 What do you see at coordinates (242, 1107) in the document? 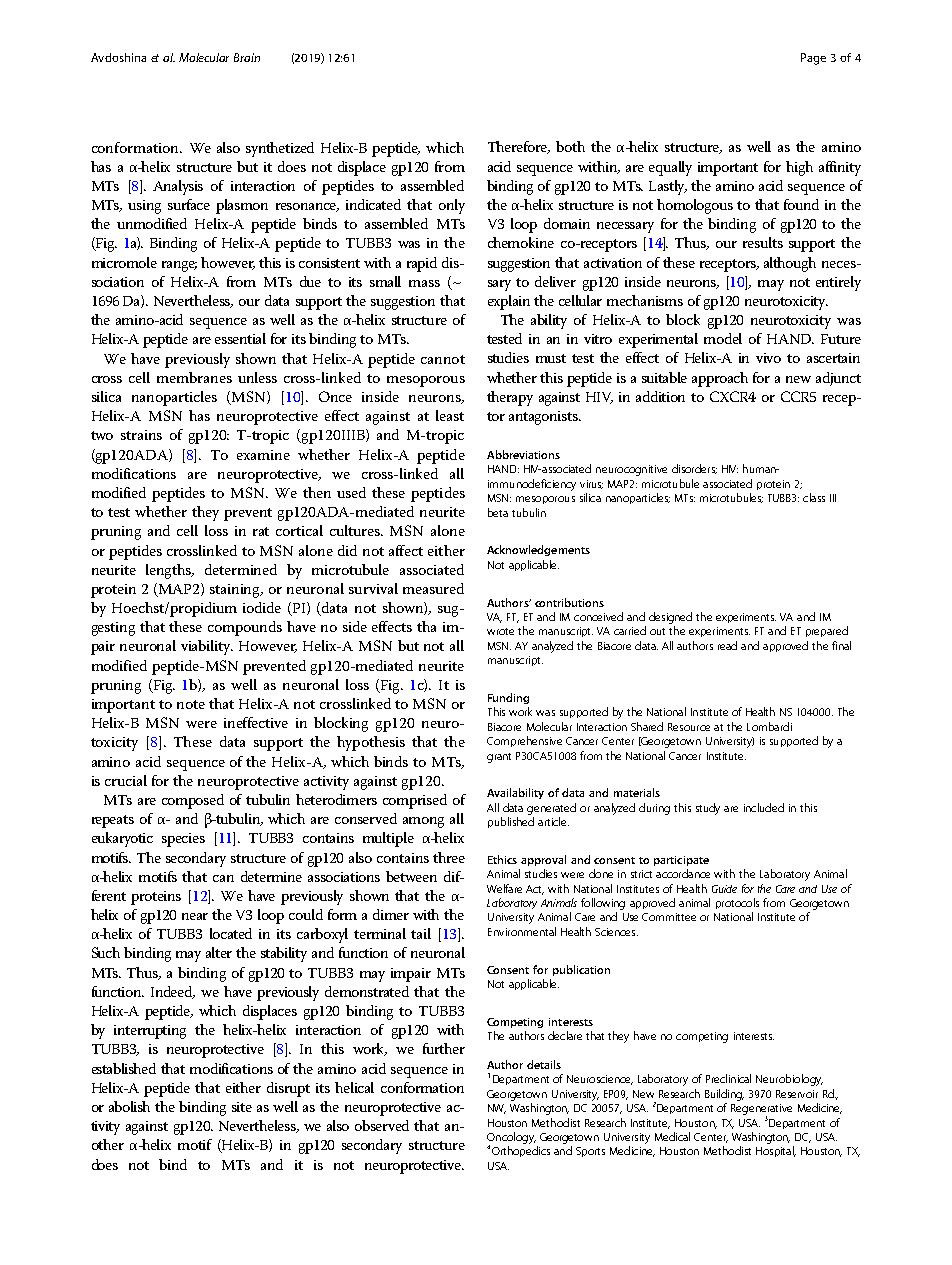
I see `site` at bounding box center [242, 1107].
